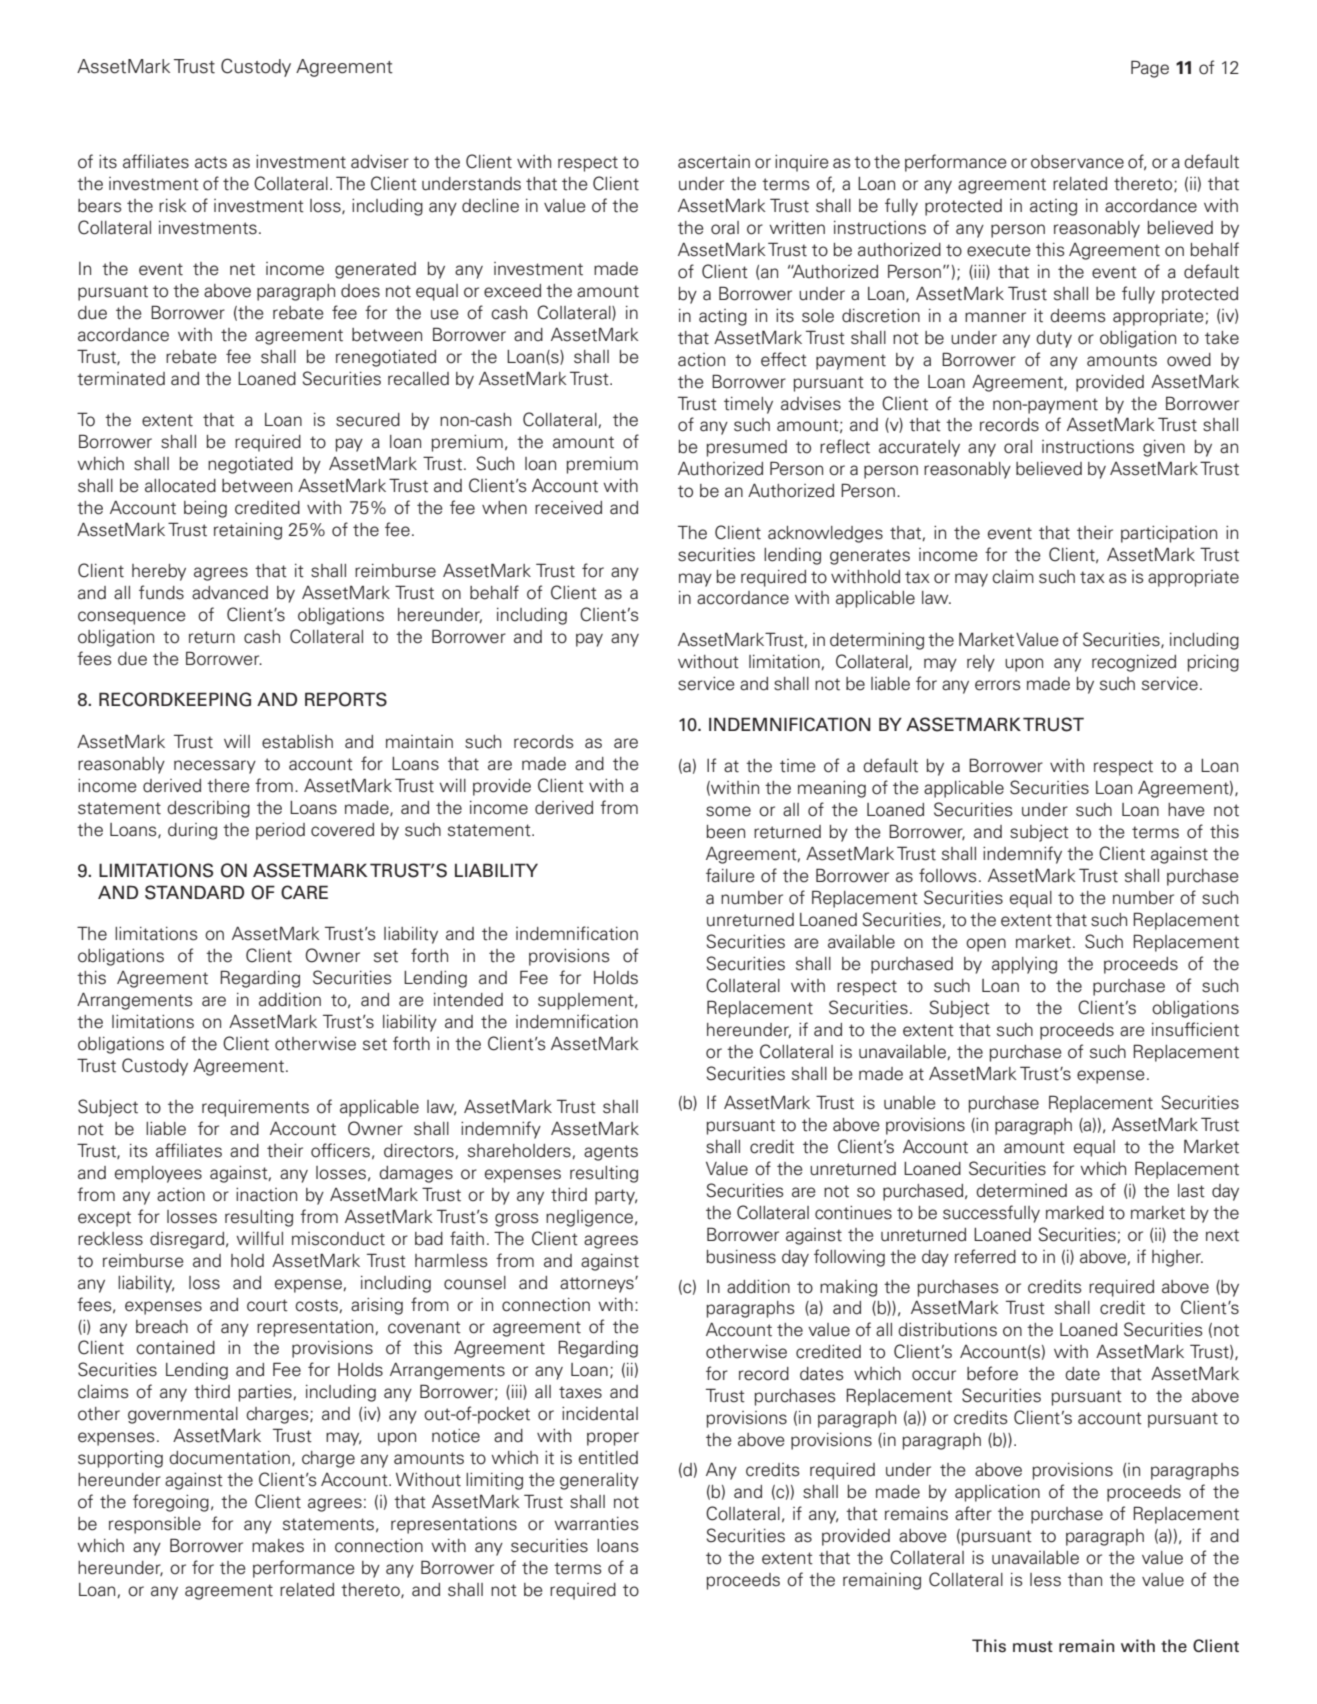 The image size is (1317, 1704). What do you see at coordinates (278, 1546) in the page?
I see `makes` at bounding box center [278, 1546].
